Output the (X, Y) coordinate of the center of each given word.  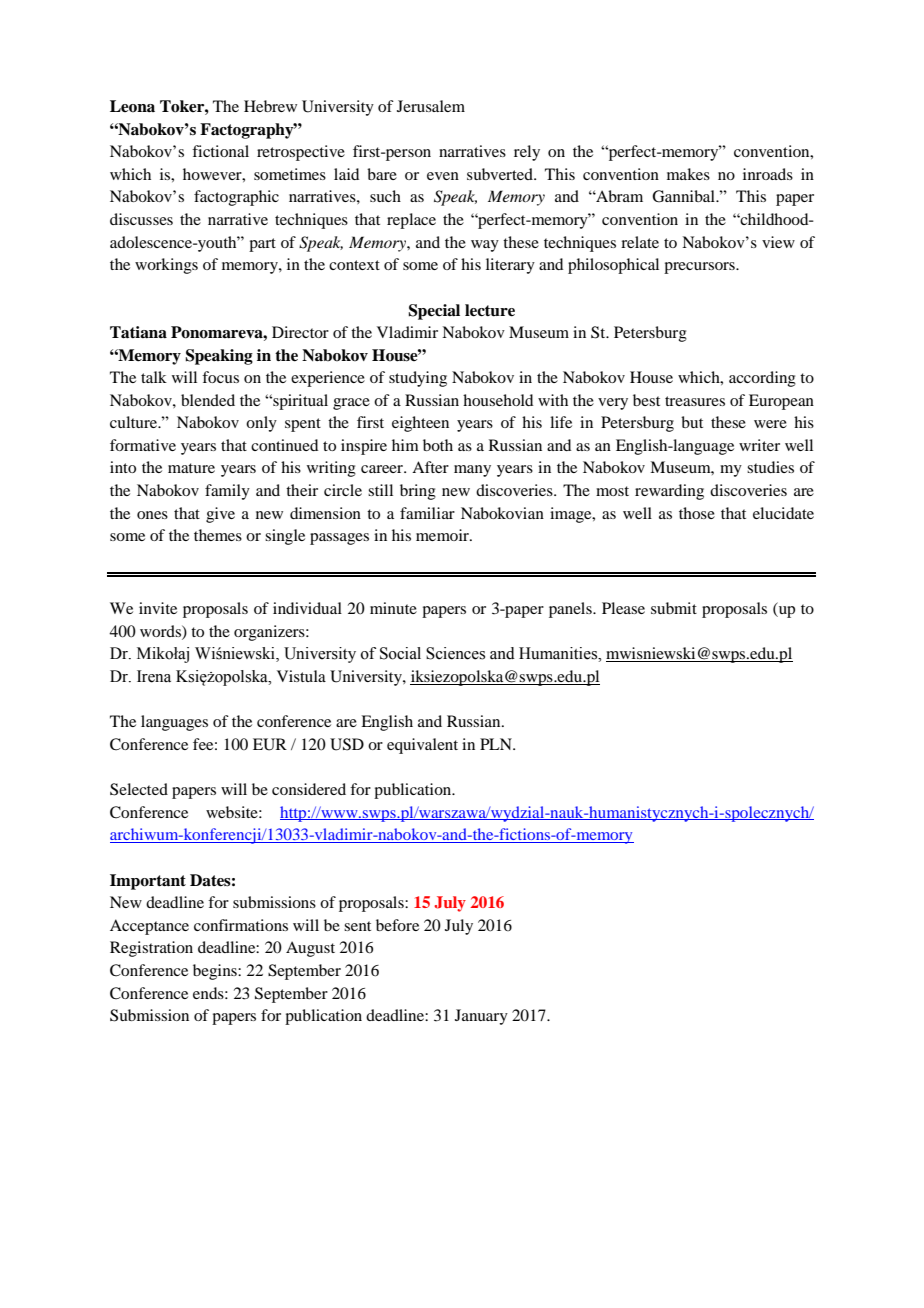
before (397, 925)
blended (208, 400)
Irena (154, 676)
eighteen (420, 424)
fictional (220, 151)
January (481, 1017)
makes (688, 174)
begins (216, 972)
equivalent (422, 746)
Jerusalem (431, 106)
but (692, 422)
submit (674, 608)
